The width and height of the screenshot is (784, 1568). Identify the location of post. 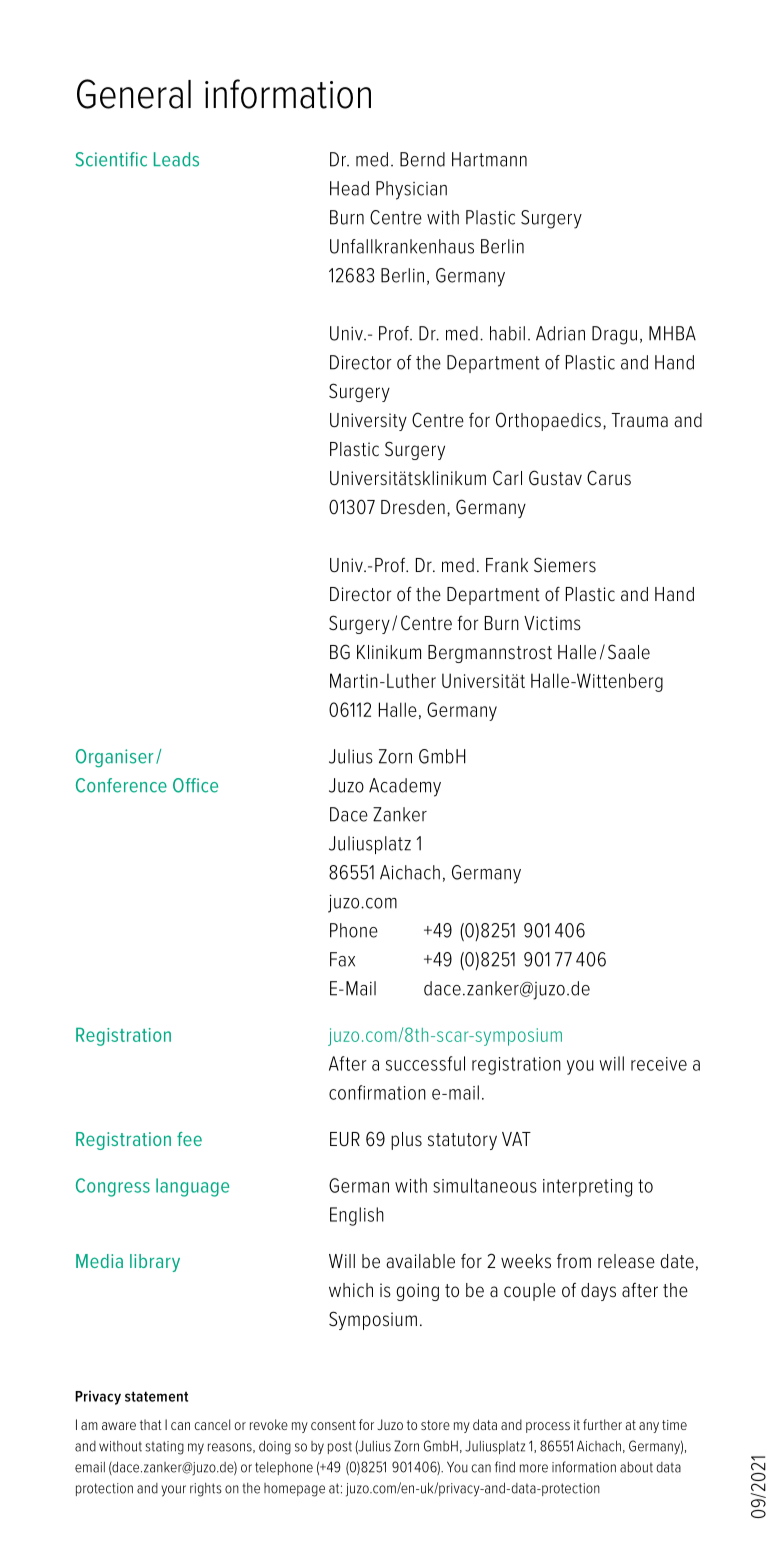
(340, 1447).
